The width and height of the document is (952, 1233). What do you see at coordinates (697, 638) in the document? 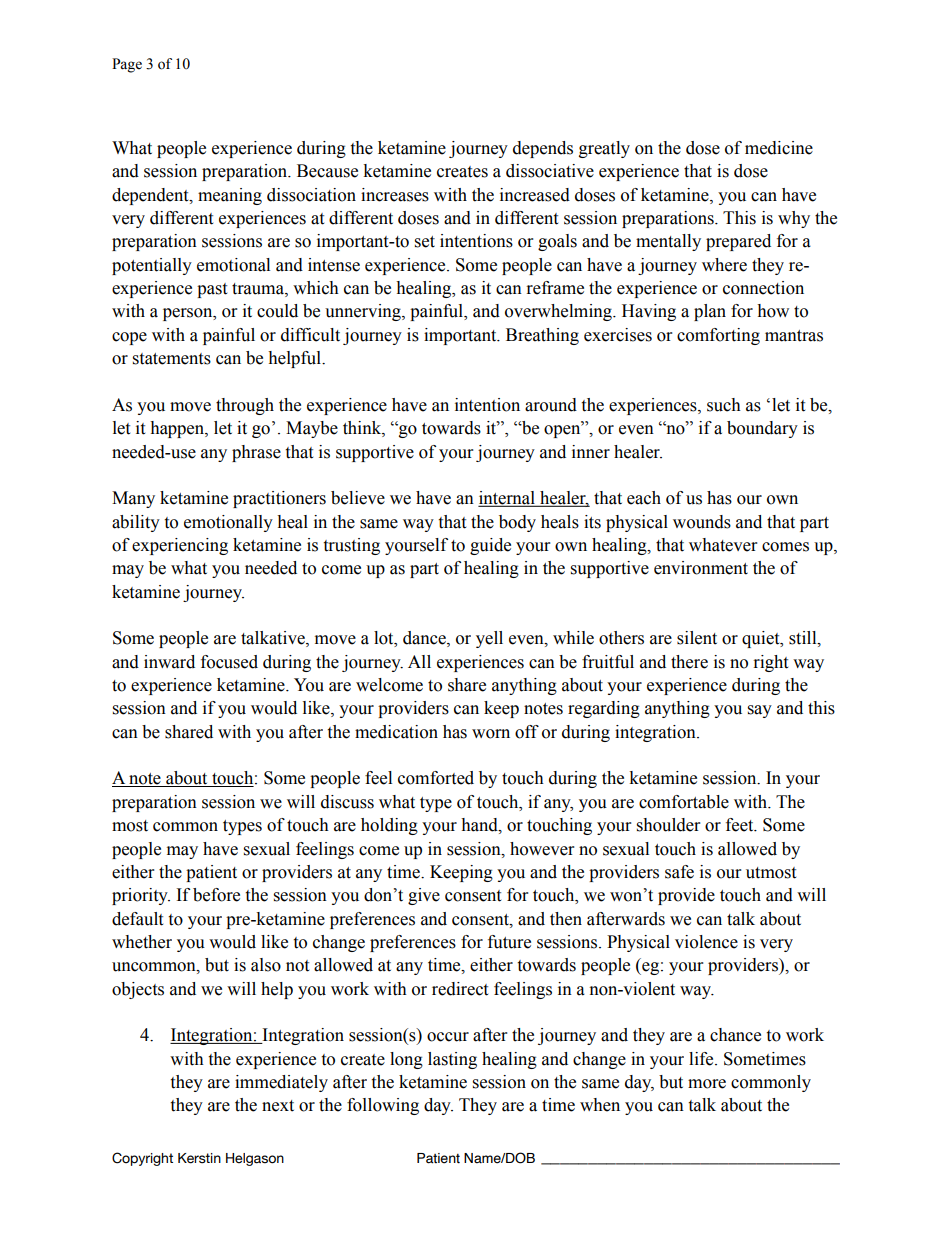
I see `silent` at bounding box center [697, 638].
